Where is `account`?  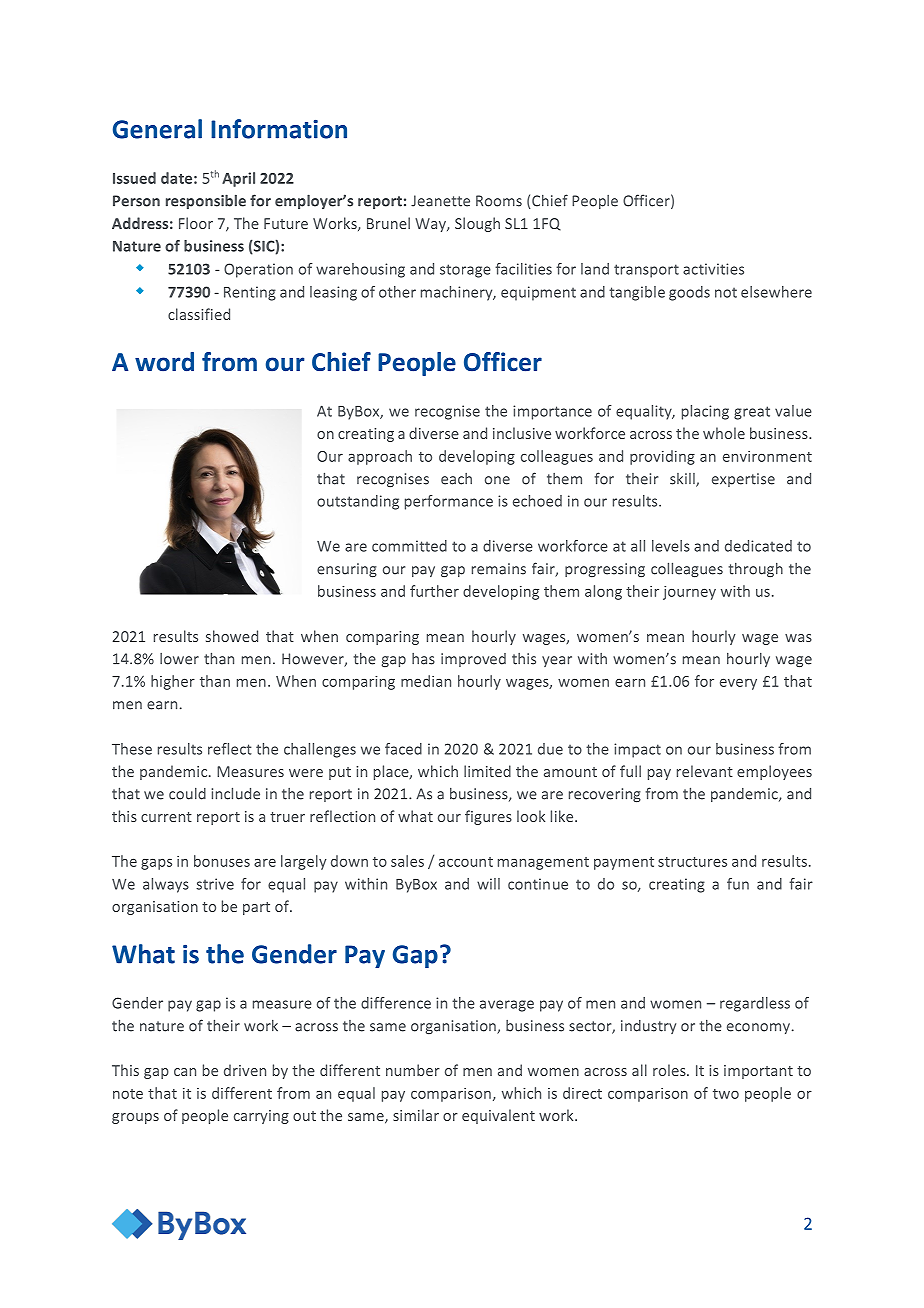
account is located at coordinates (466, 862).
